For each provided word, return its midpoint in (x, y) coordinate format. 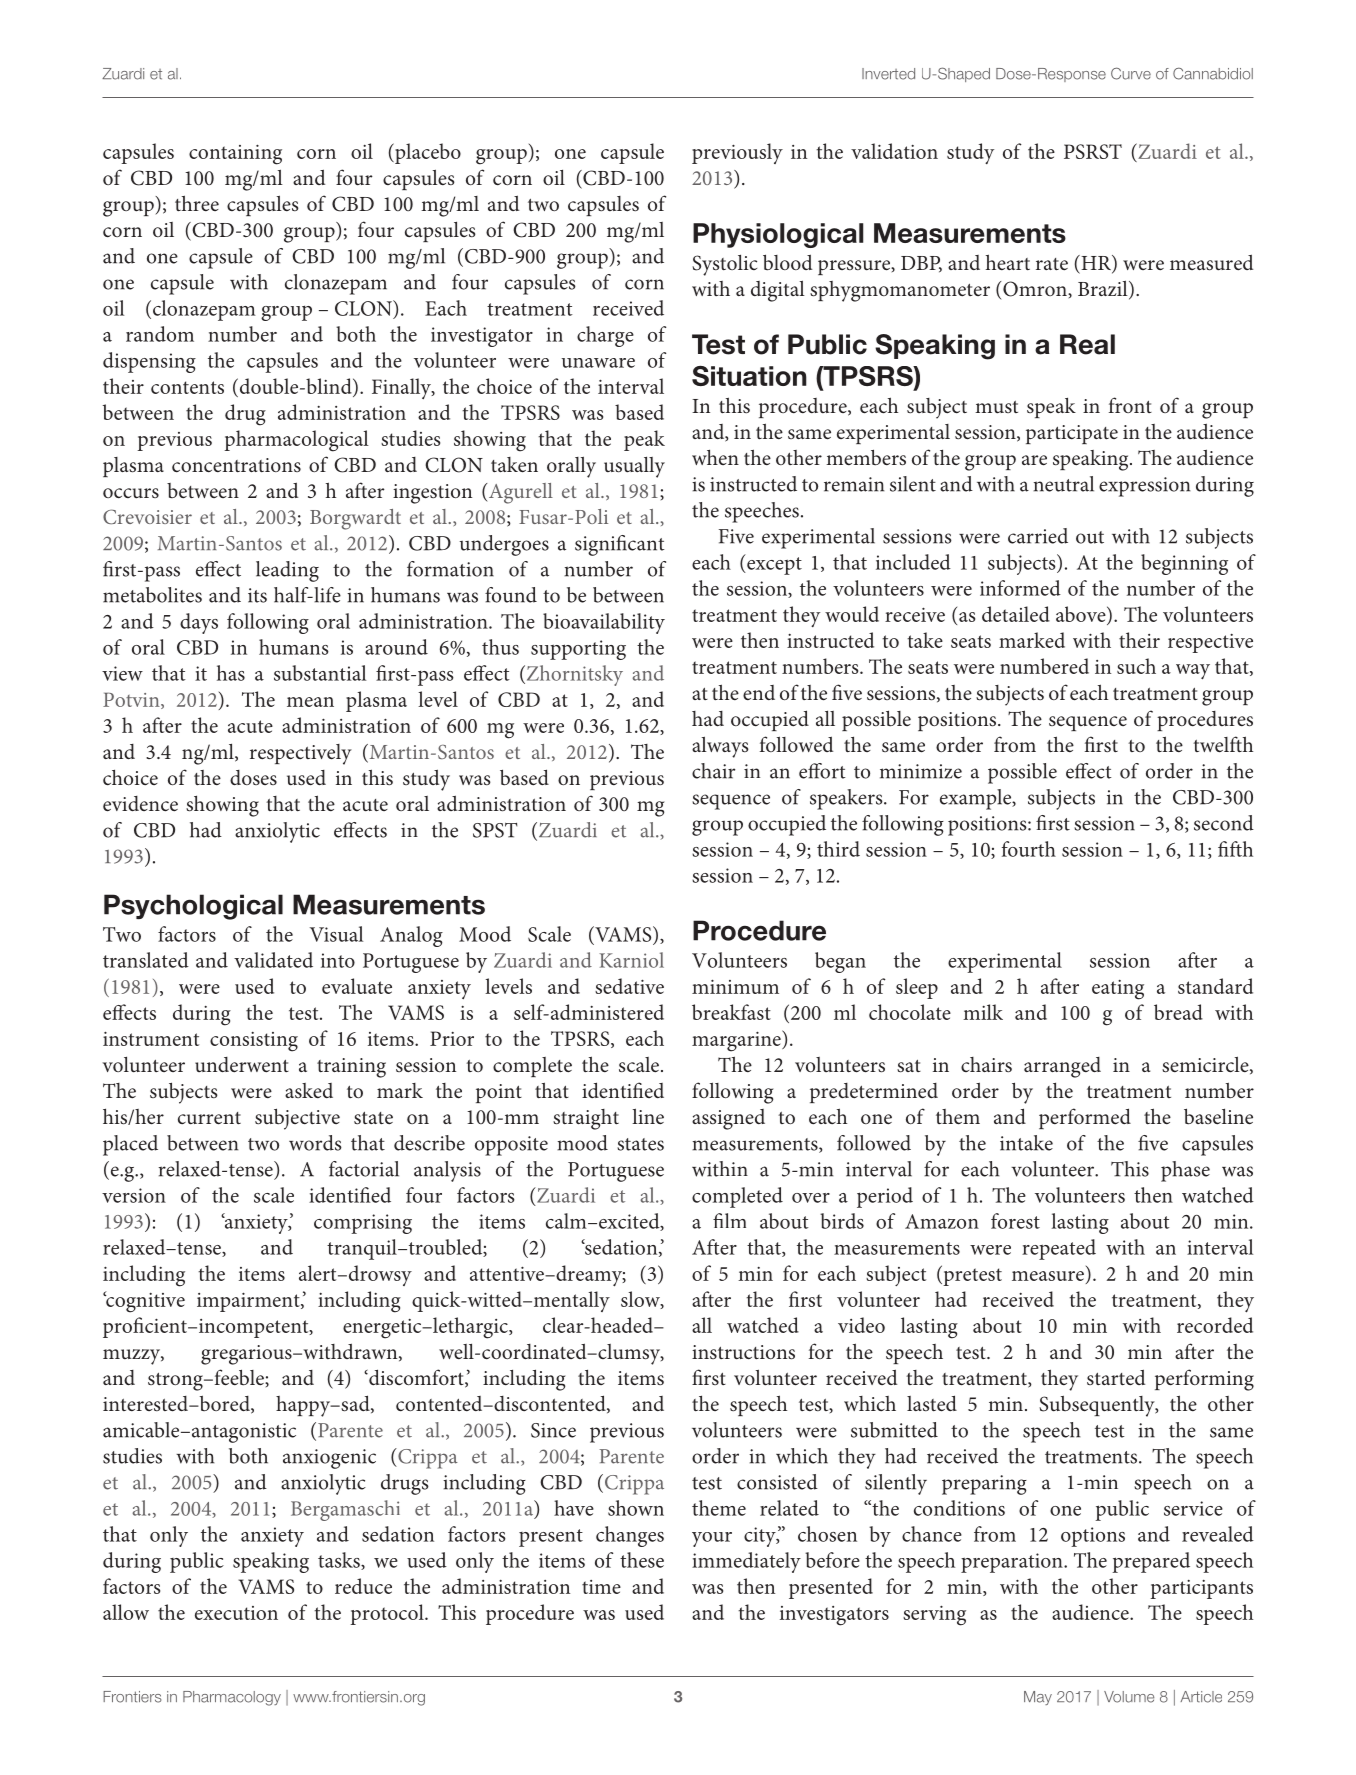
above (1082, 614)
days (199, 623)
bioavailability (604, 623)
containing (235, 154)
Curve (1131, 73)
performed (1085, 1118)
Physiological (778, 235)
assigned (728, 1119)
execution (236, 1613)
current (209, 1118)
